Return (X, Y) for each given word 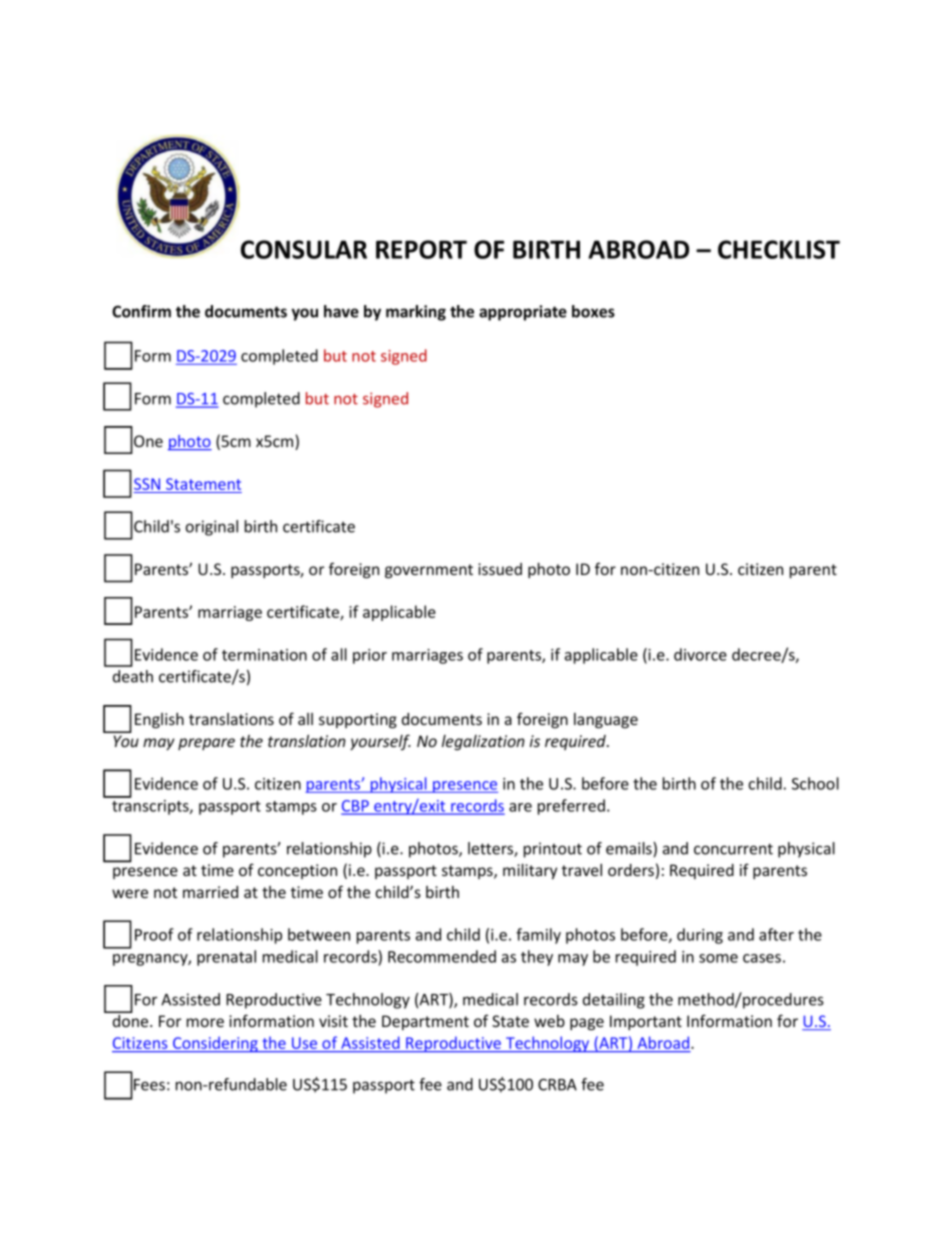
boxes (593, 311)
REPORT (421, 249)
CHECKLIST (779, 249)
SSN (147, 484)
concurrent (733, 849)
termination (264, 655)
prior (370, 656)
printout (553, 850)
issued (500, 569)
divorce (700, 654)
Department (425, 1022)
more (205, 1022)
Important (646, 1022)
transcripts (150, 806)
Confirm (141, 311)
